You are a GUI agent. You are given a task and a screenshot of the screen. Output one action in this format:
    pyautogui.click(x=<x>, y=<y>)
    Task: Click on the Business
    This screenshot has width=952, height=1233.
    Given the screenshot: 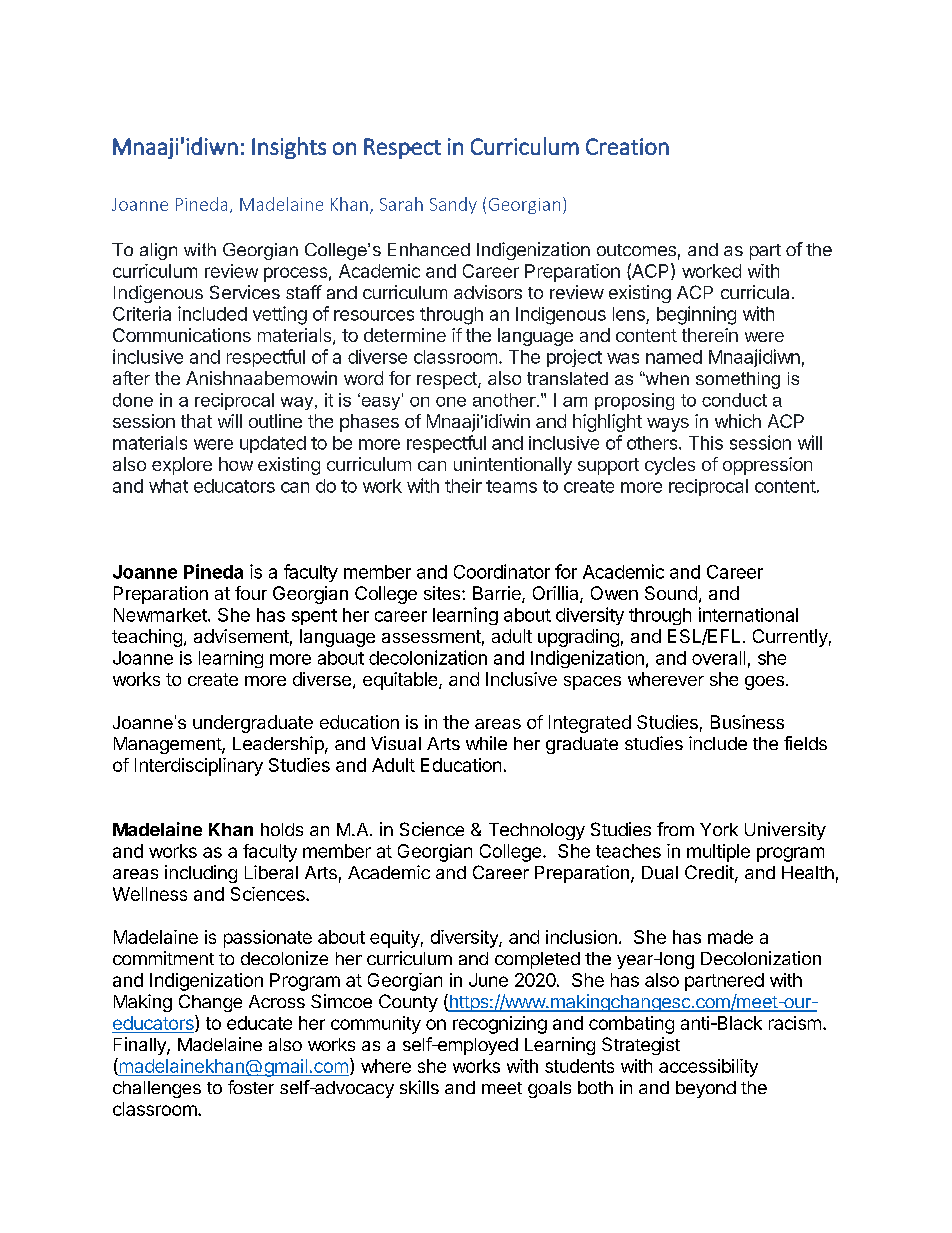 What is the action you would take?
    pyautogui.click(x=747, y=722)
